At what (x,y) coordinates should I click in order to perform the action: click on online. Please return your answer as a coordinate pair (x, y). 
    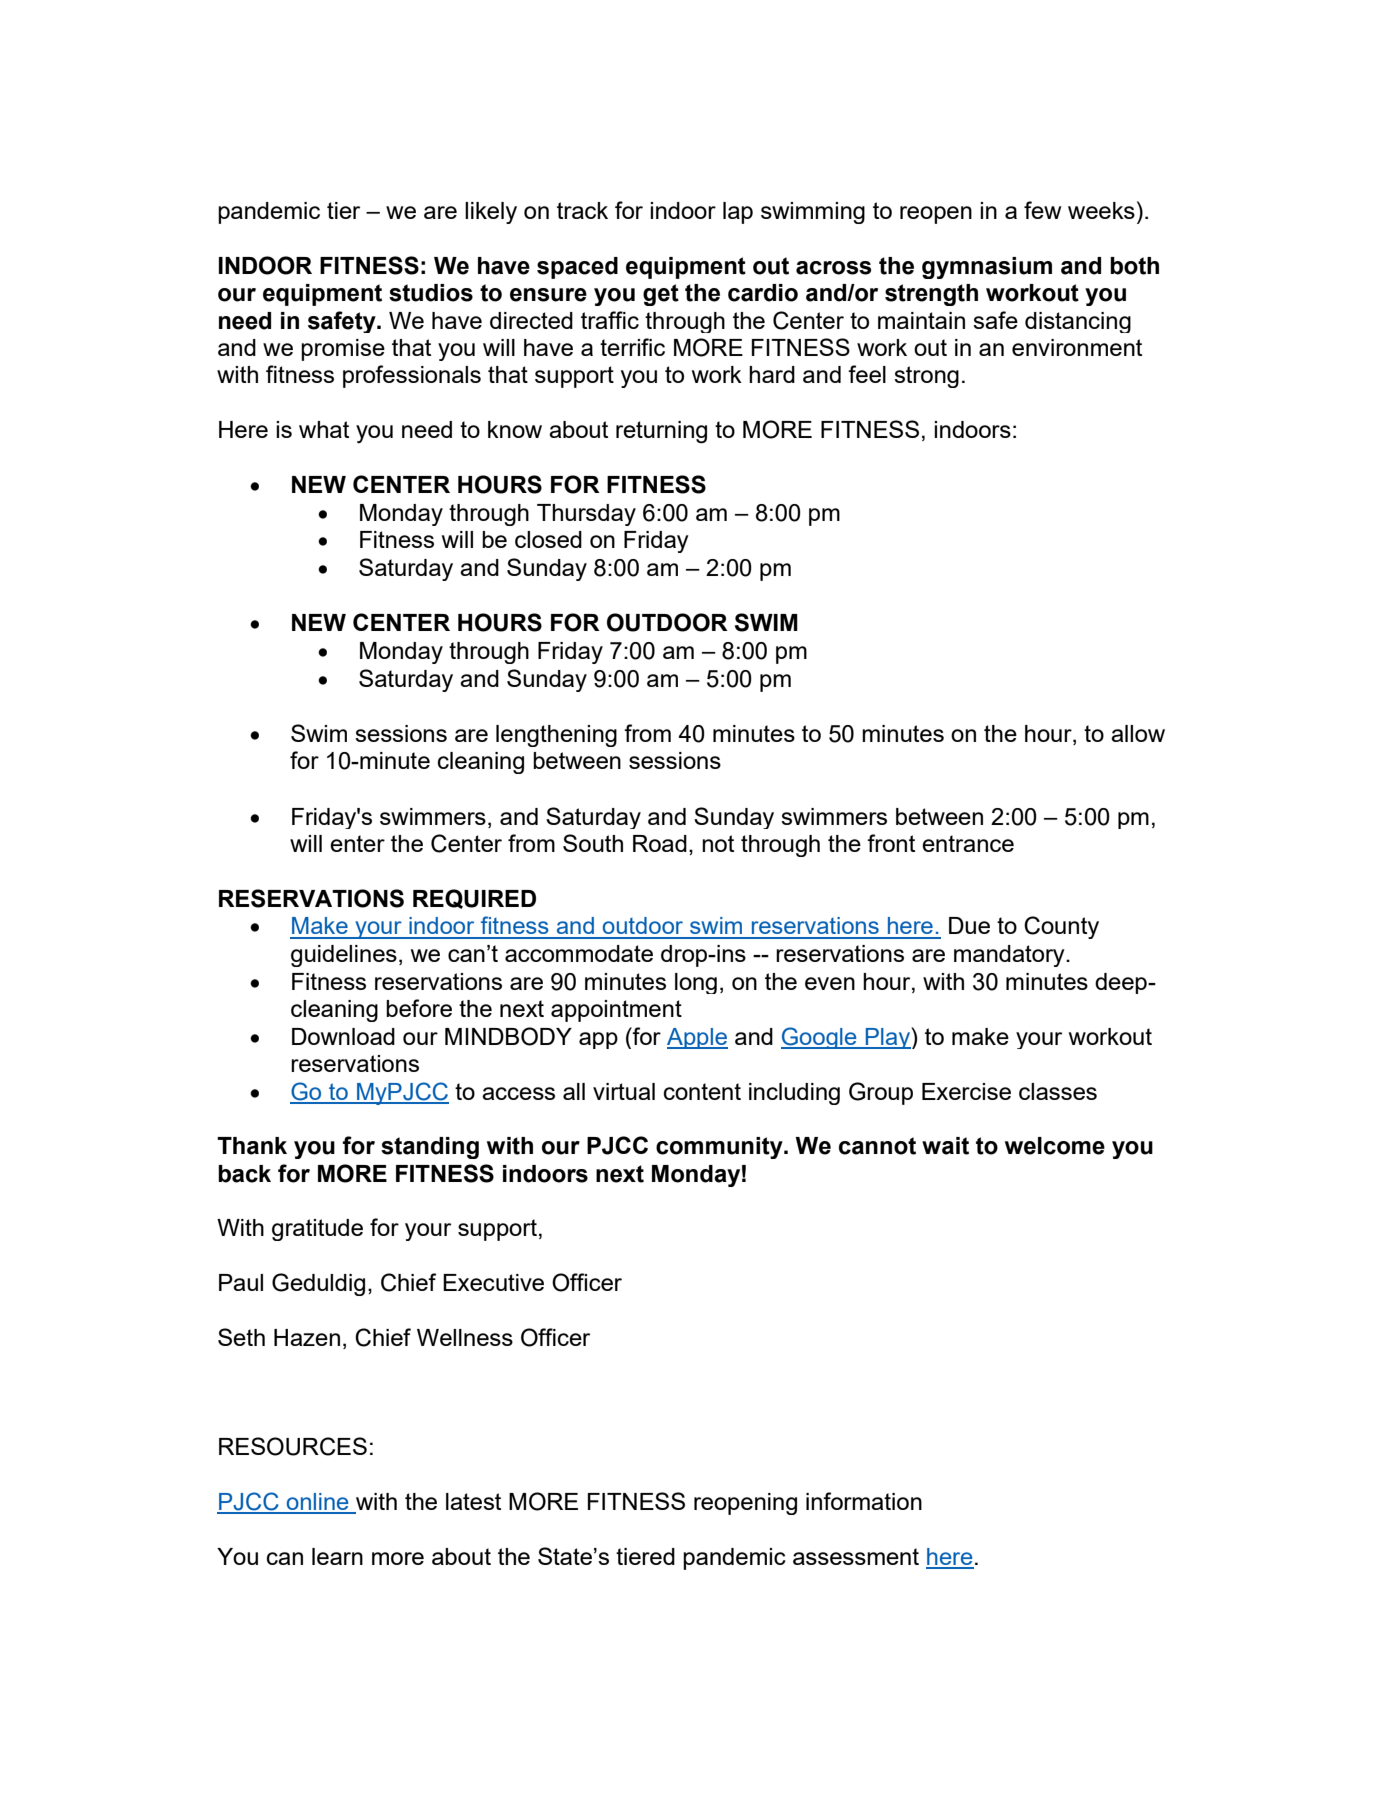
    Looking at the image, I should click on (317, 1503).
